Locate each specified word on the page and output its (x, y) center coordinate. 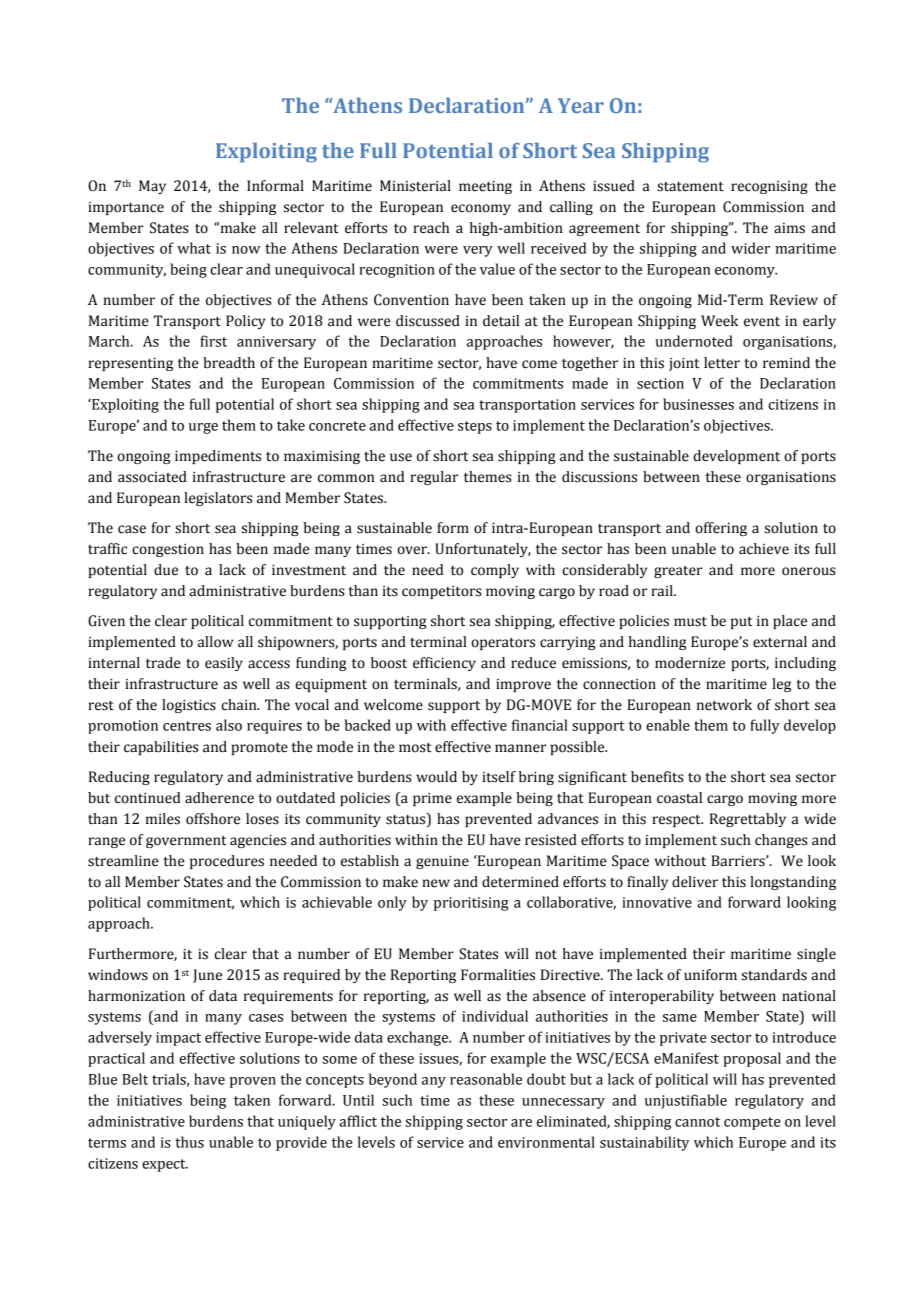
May (152, 187)
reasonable (486, 1079)
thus (190, 1142)
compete (752, 1123)
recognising (769, 187)
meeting (485, 187)
